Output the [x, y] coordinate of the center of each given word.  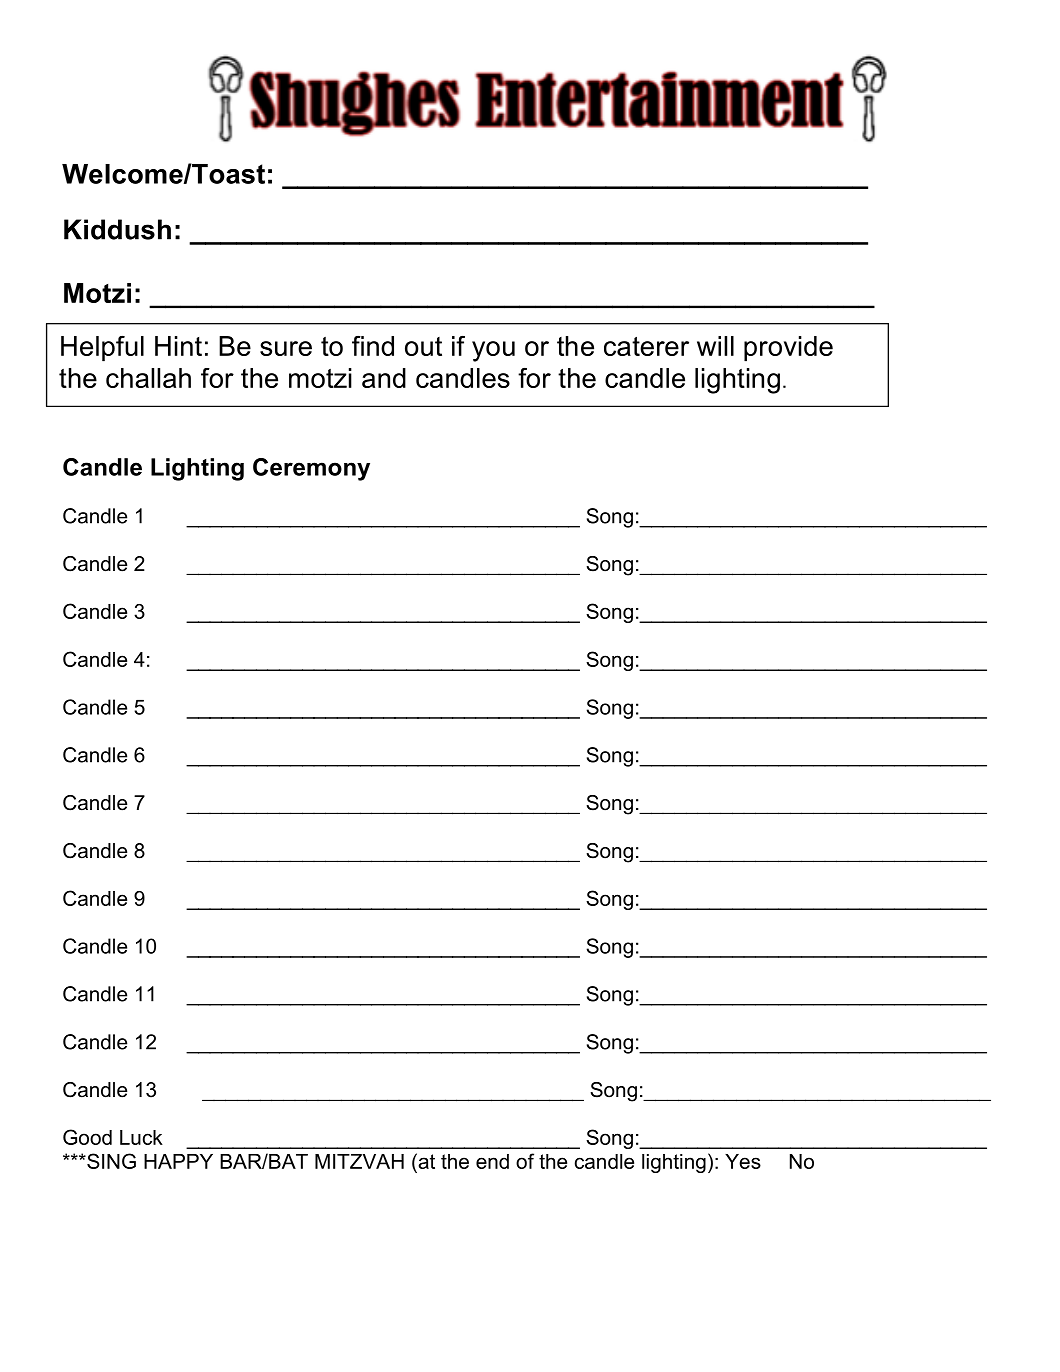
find [373, 346]
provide [788, 349]
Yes [743, 1161]
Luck [141, 1137]
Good [87, 1137]
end [492, 1161]
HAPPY [178, 1161]
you [493, 351]
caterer [646, 346]
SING [110, 1161]
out [423, 346]
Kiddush [117, 229]
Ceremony [311, 469]
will [715, 346]
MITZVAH [359, 1161]
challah [148, 378]
